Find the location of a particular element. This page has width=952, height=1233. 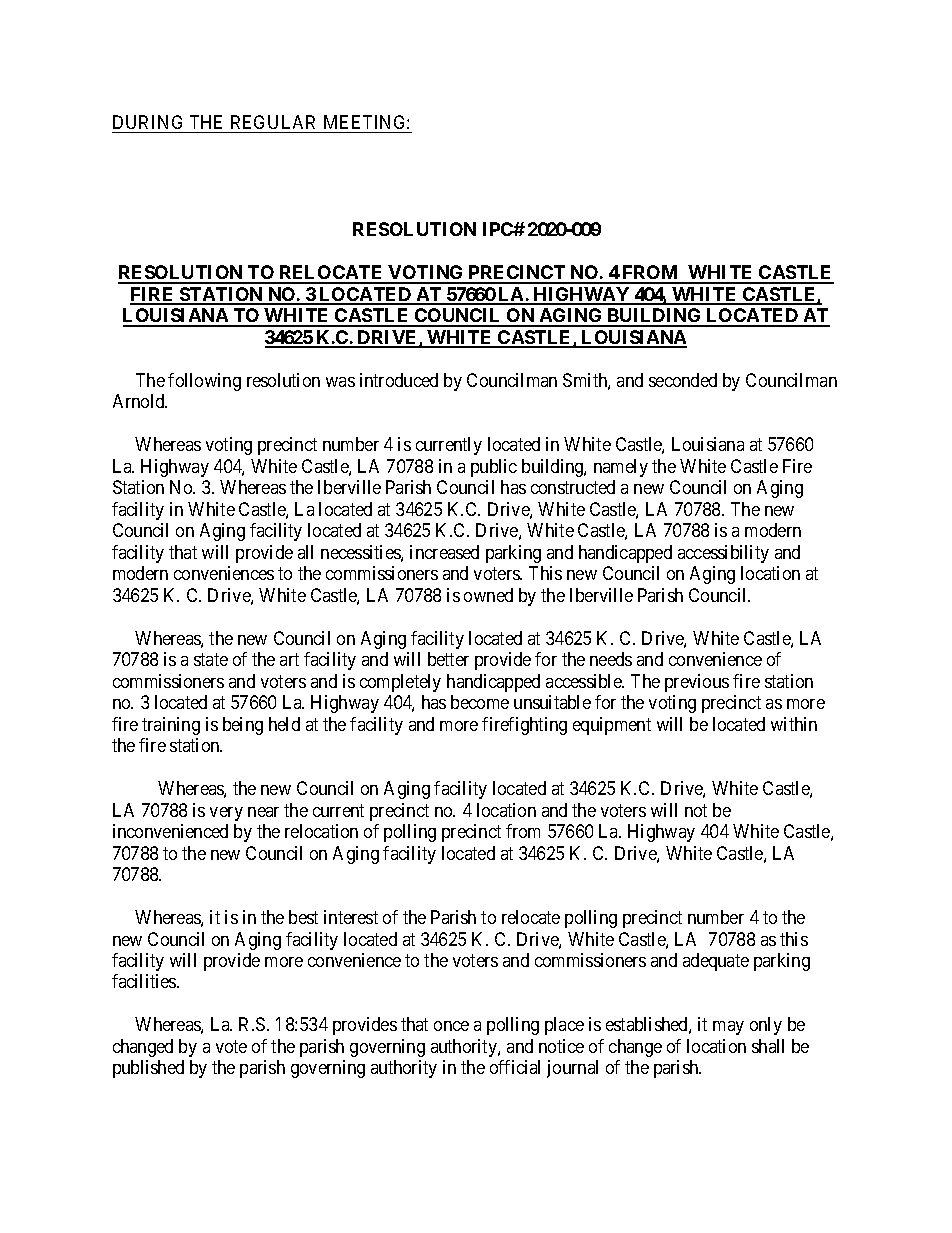

DURING is located at coordinates (147, 122).
